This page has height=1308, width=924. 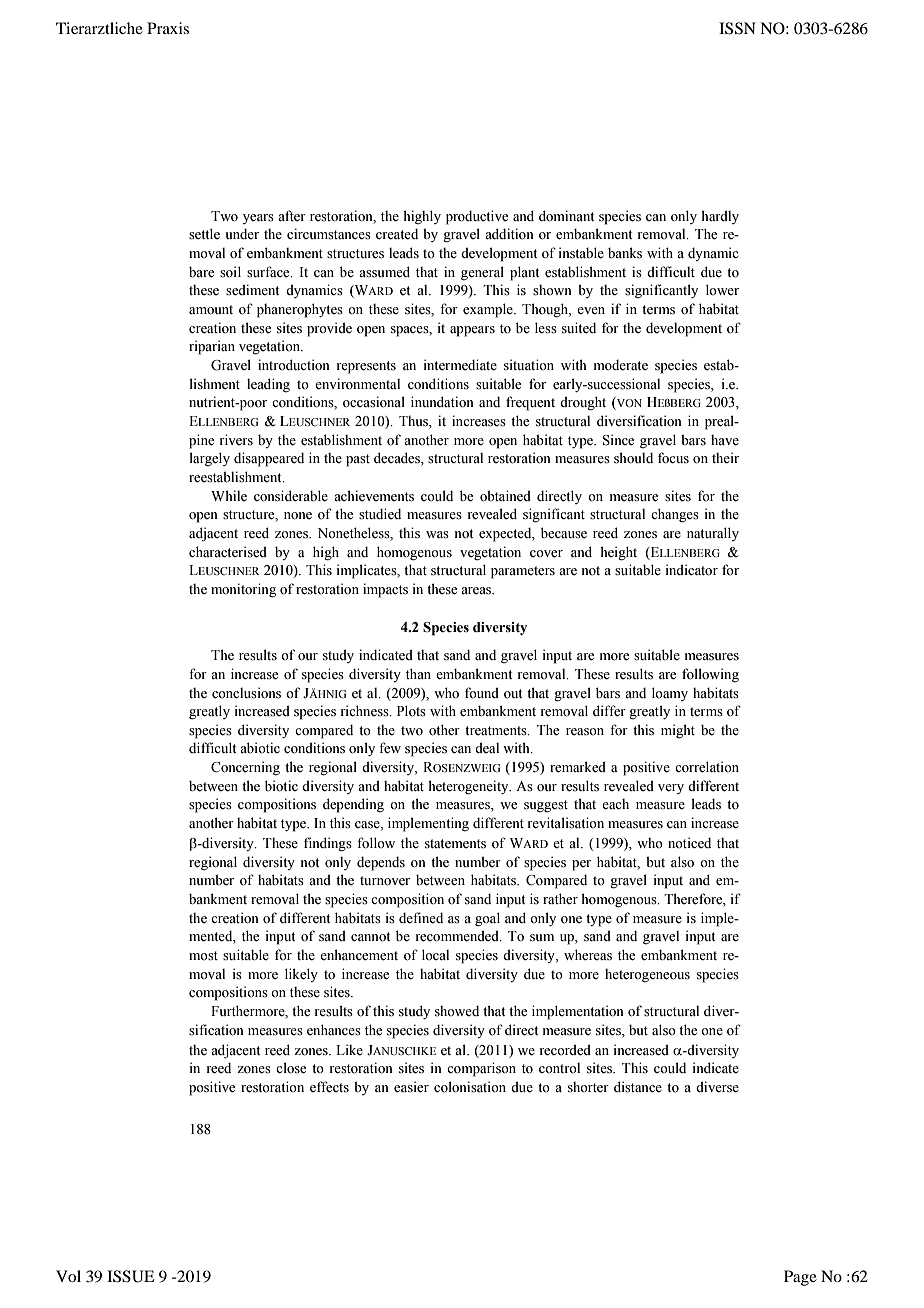 What do you see at coordinates (477, 217) in the page?
I see `productive` at bounding box center [477, 217].
